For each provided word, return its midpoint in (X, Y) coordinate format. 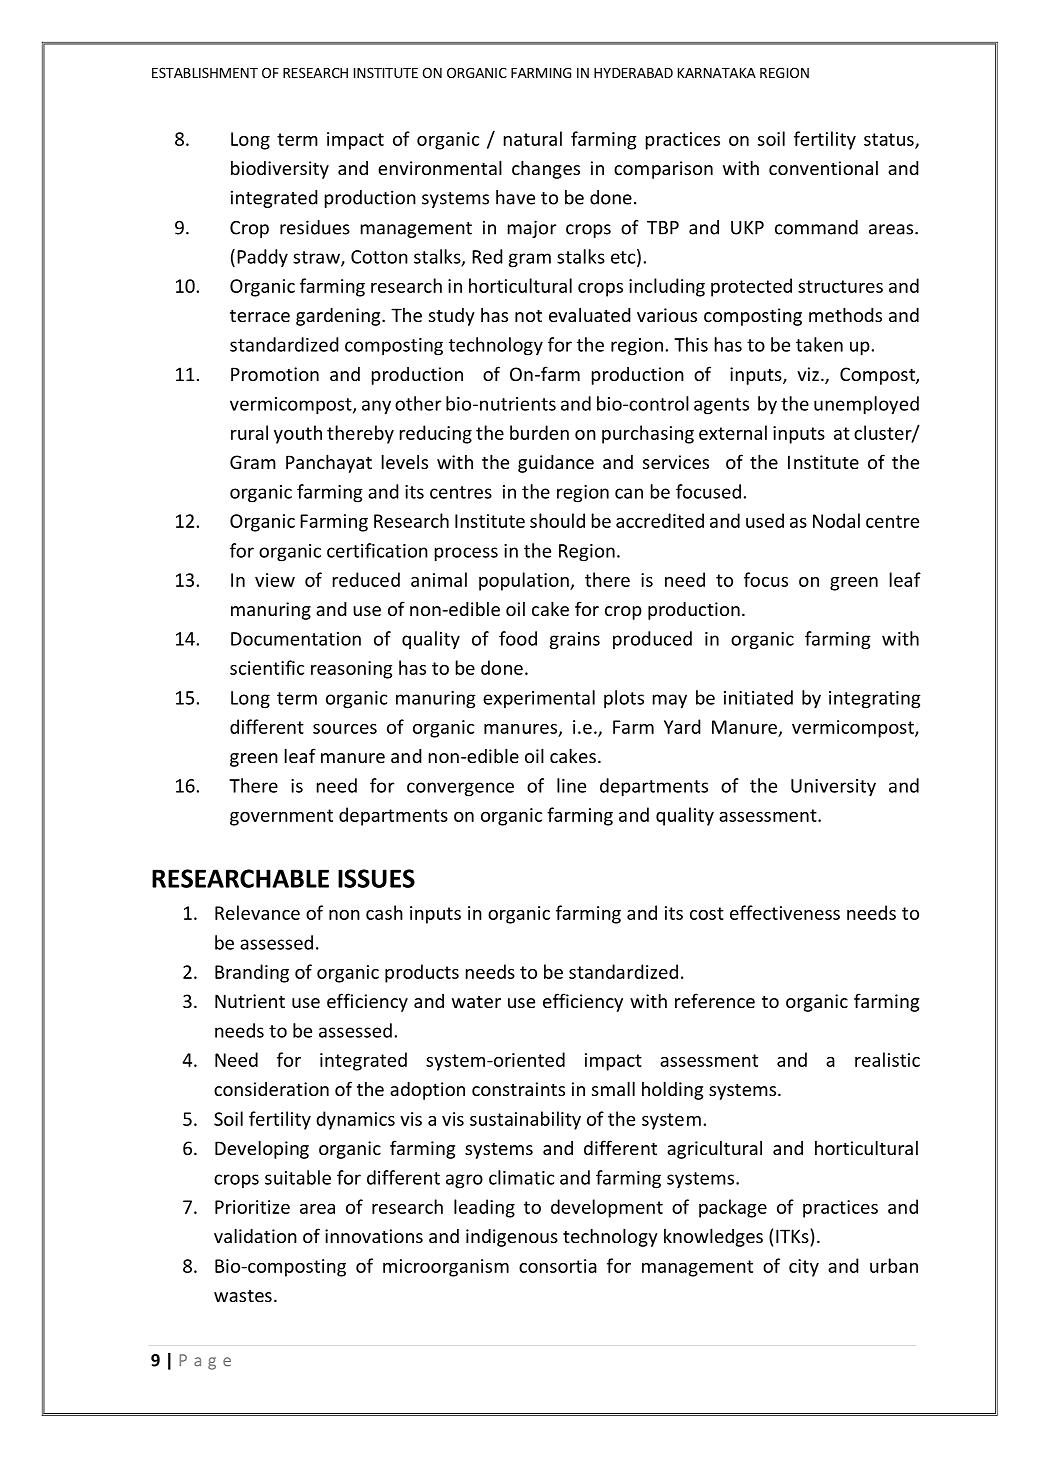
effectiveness (785, 912)
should (557, 520)
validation (255, 1235)
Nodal (836, 520)
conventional (823, 168)
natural (533, 138)
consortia (558, 1266)
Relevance (257, 912)
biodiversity (280, 170)
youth (298, 434)
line (571, 785)
